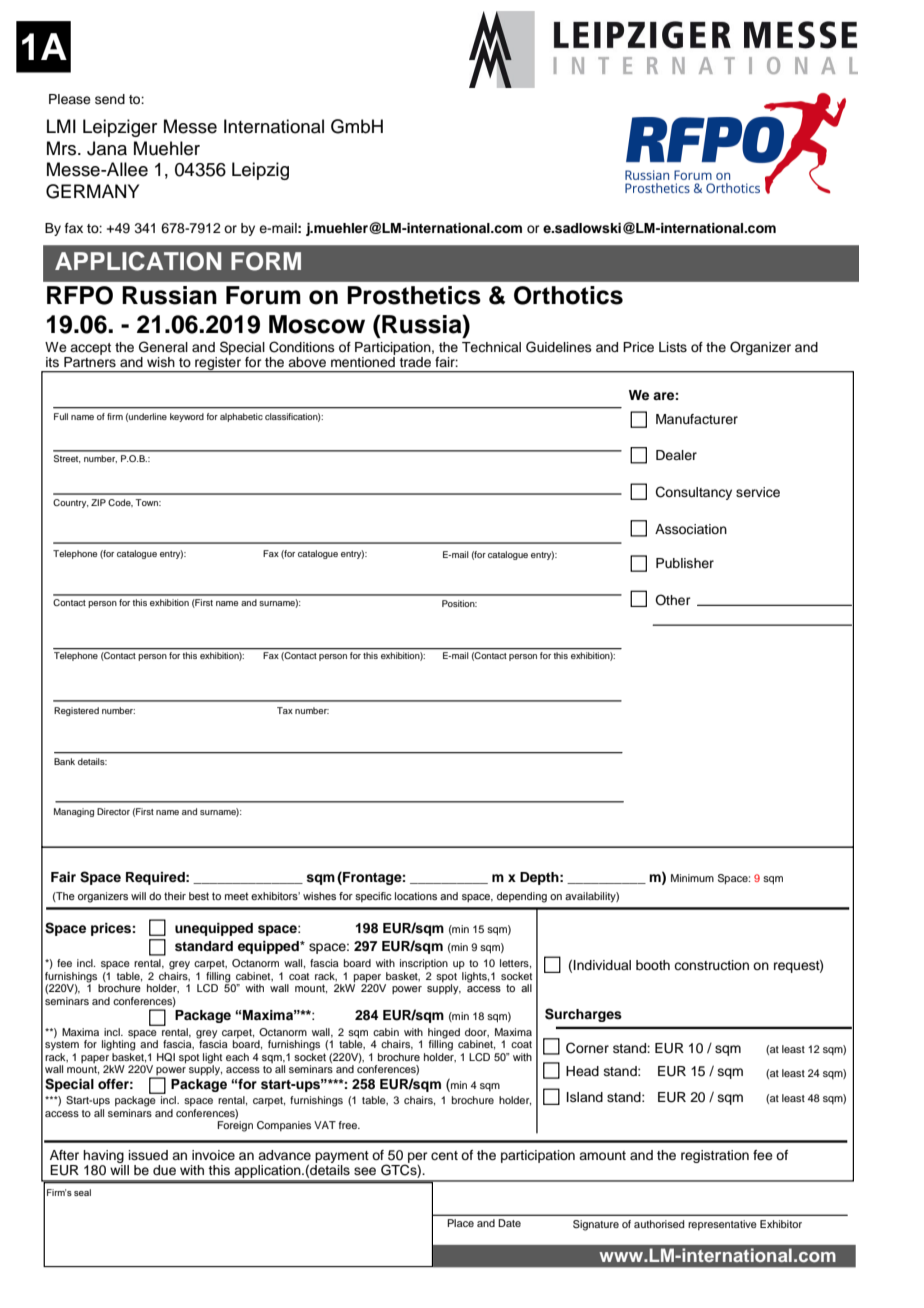  Describe the element at coordinates (568, 295) in the screenshot. I see `Orthotics` at that location.
